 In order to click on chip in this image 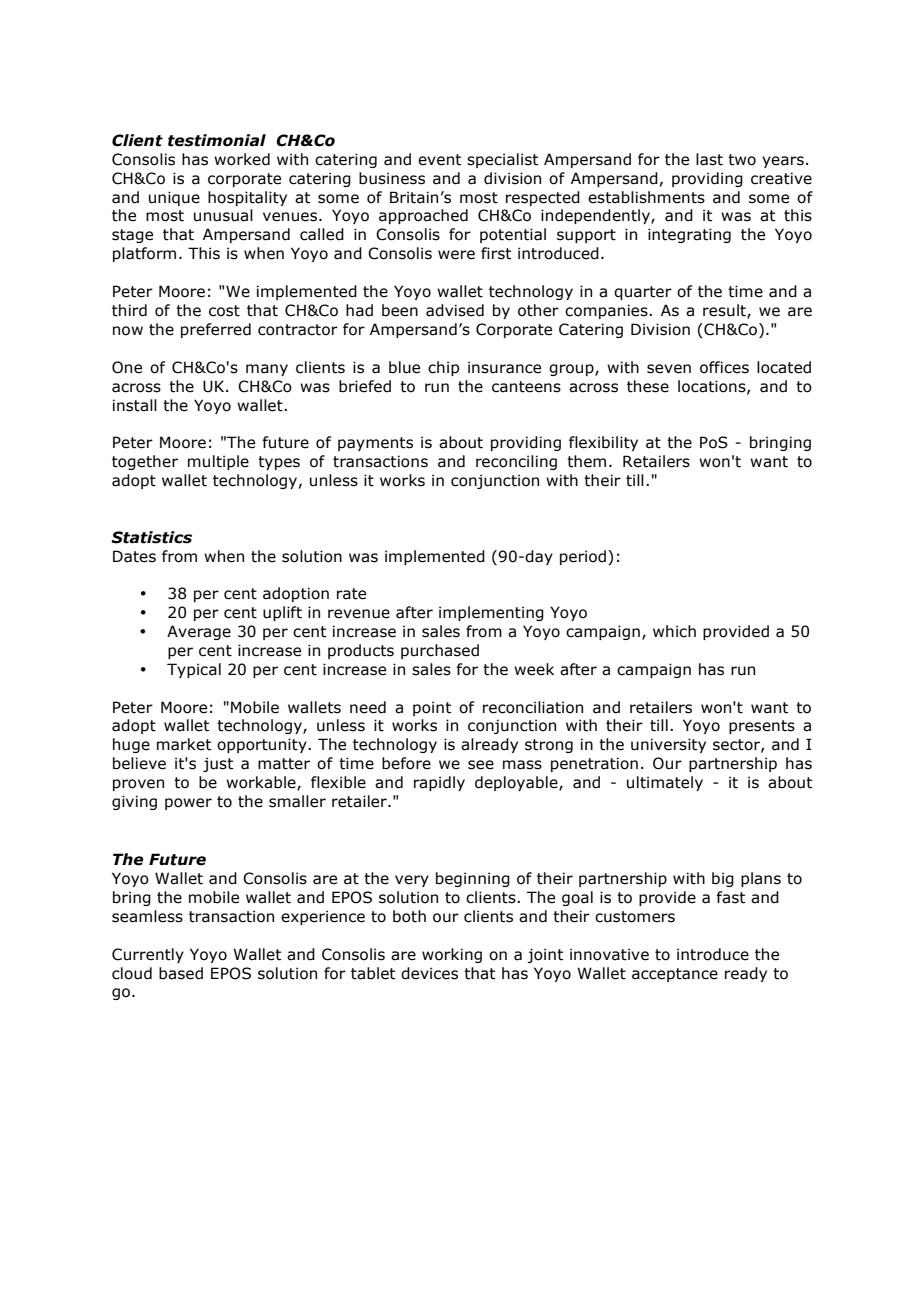, I will do `click(443, 368)`.
